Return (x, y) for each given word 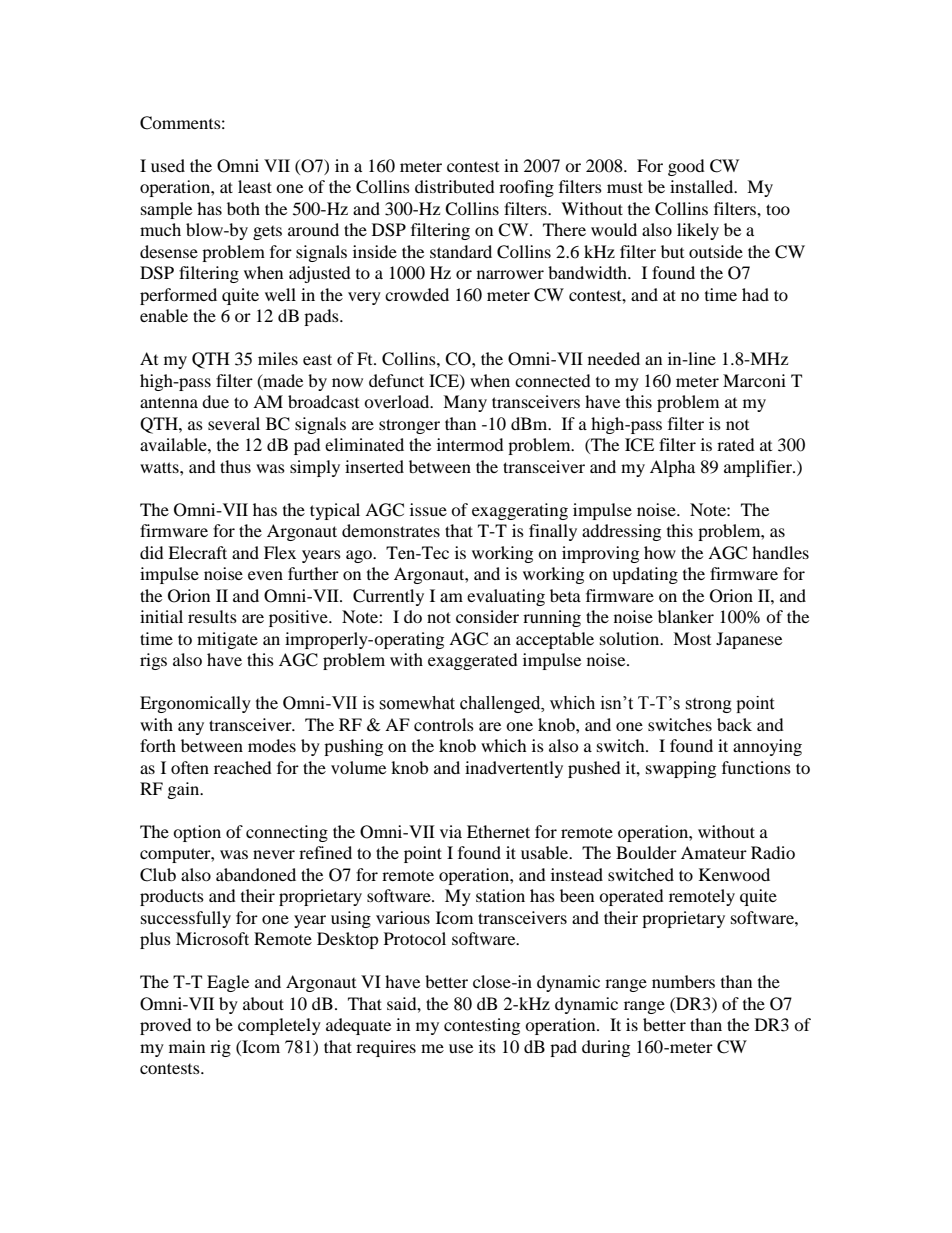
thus (235, 466)
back (734, 724)
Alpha (672, 468)
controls (444, 724)
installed (703, 186)
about (263, 1003)
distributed (455, 186)
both (243, 208)
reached (243, 767)
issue (428, 509)
